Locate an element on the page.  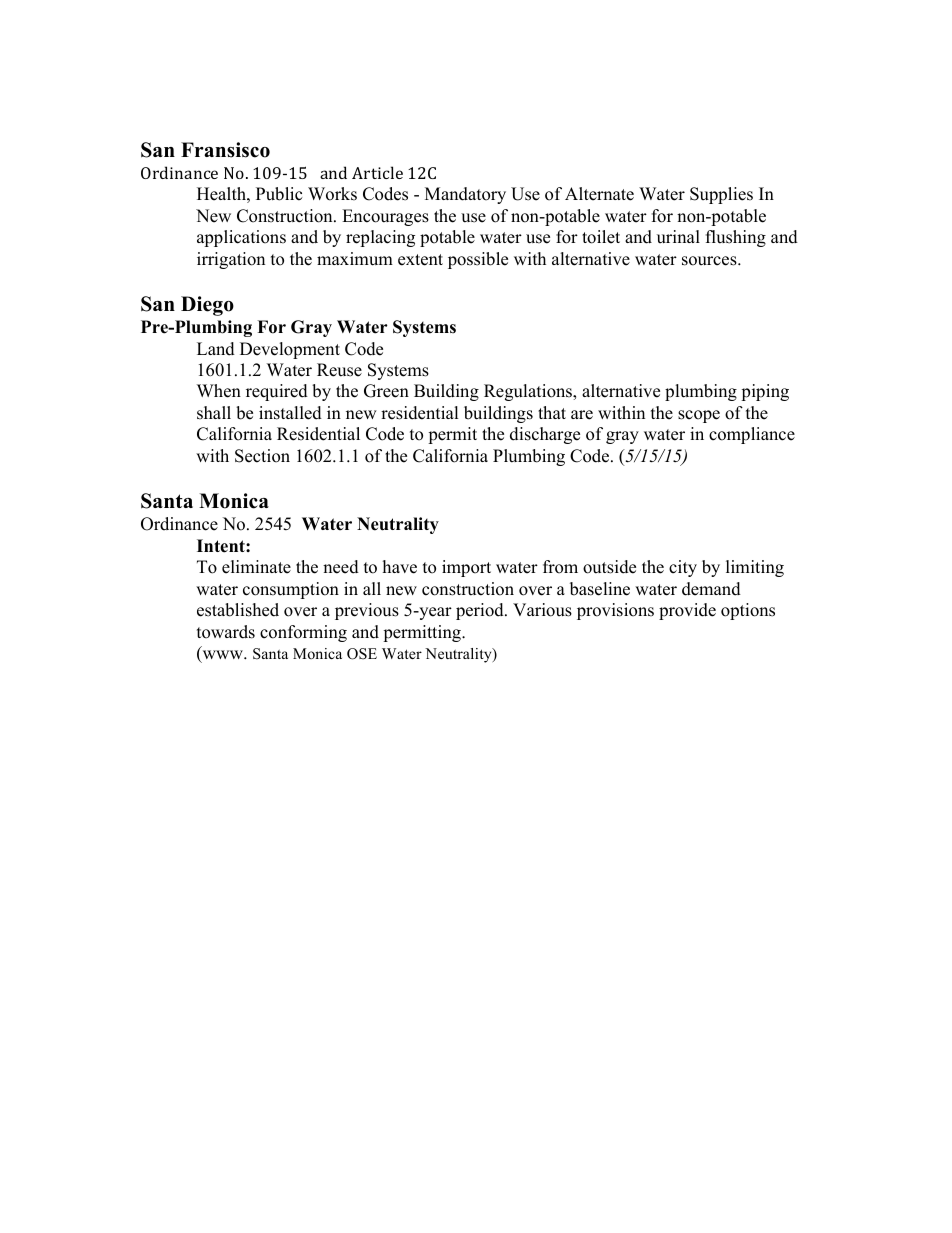
provide is located at coordinates (687, 611).
